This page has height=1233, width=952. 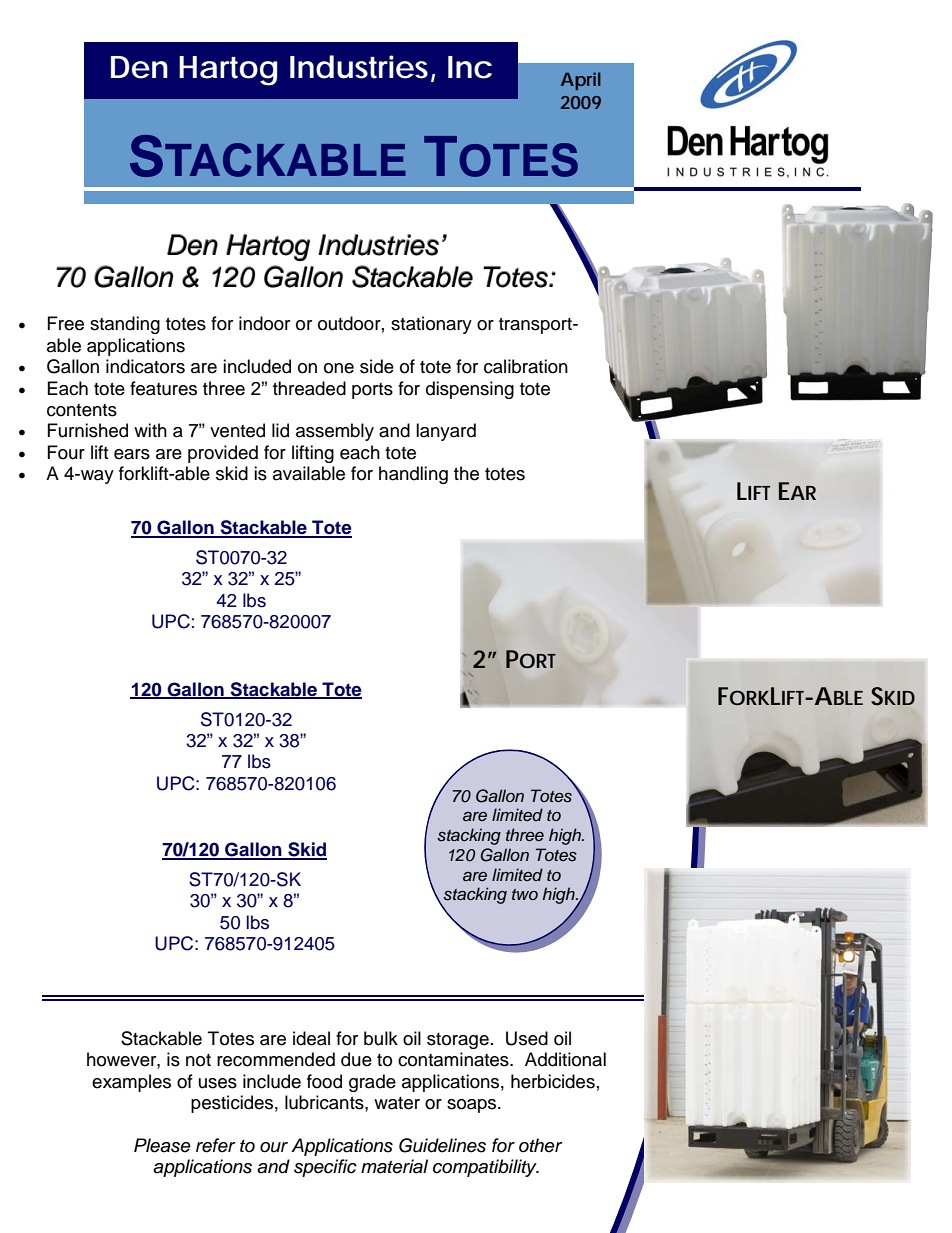 What do you see at coordinates (162, 1145) in the page?
I see `Please` at bounding box center [162, 1145].
